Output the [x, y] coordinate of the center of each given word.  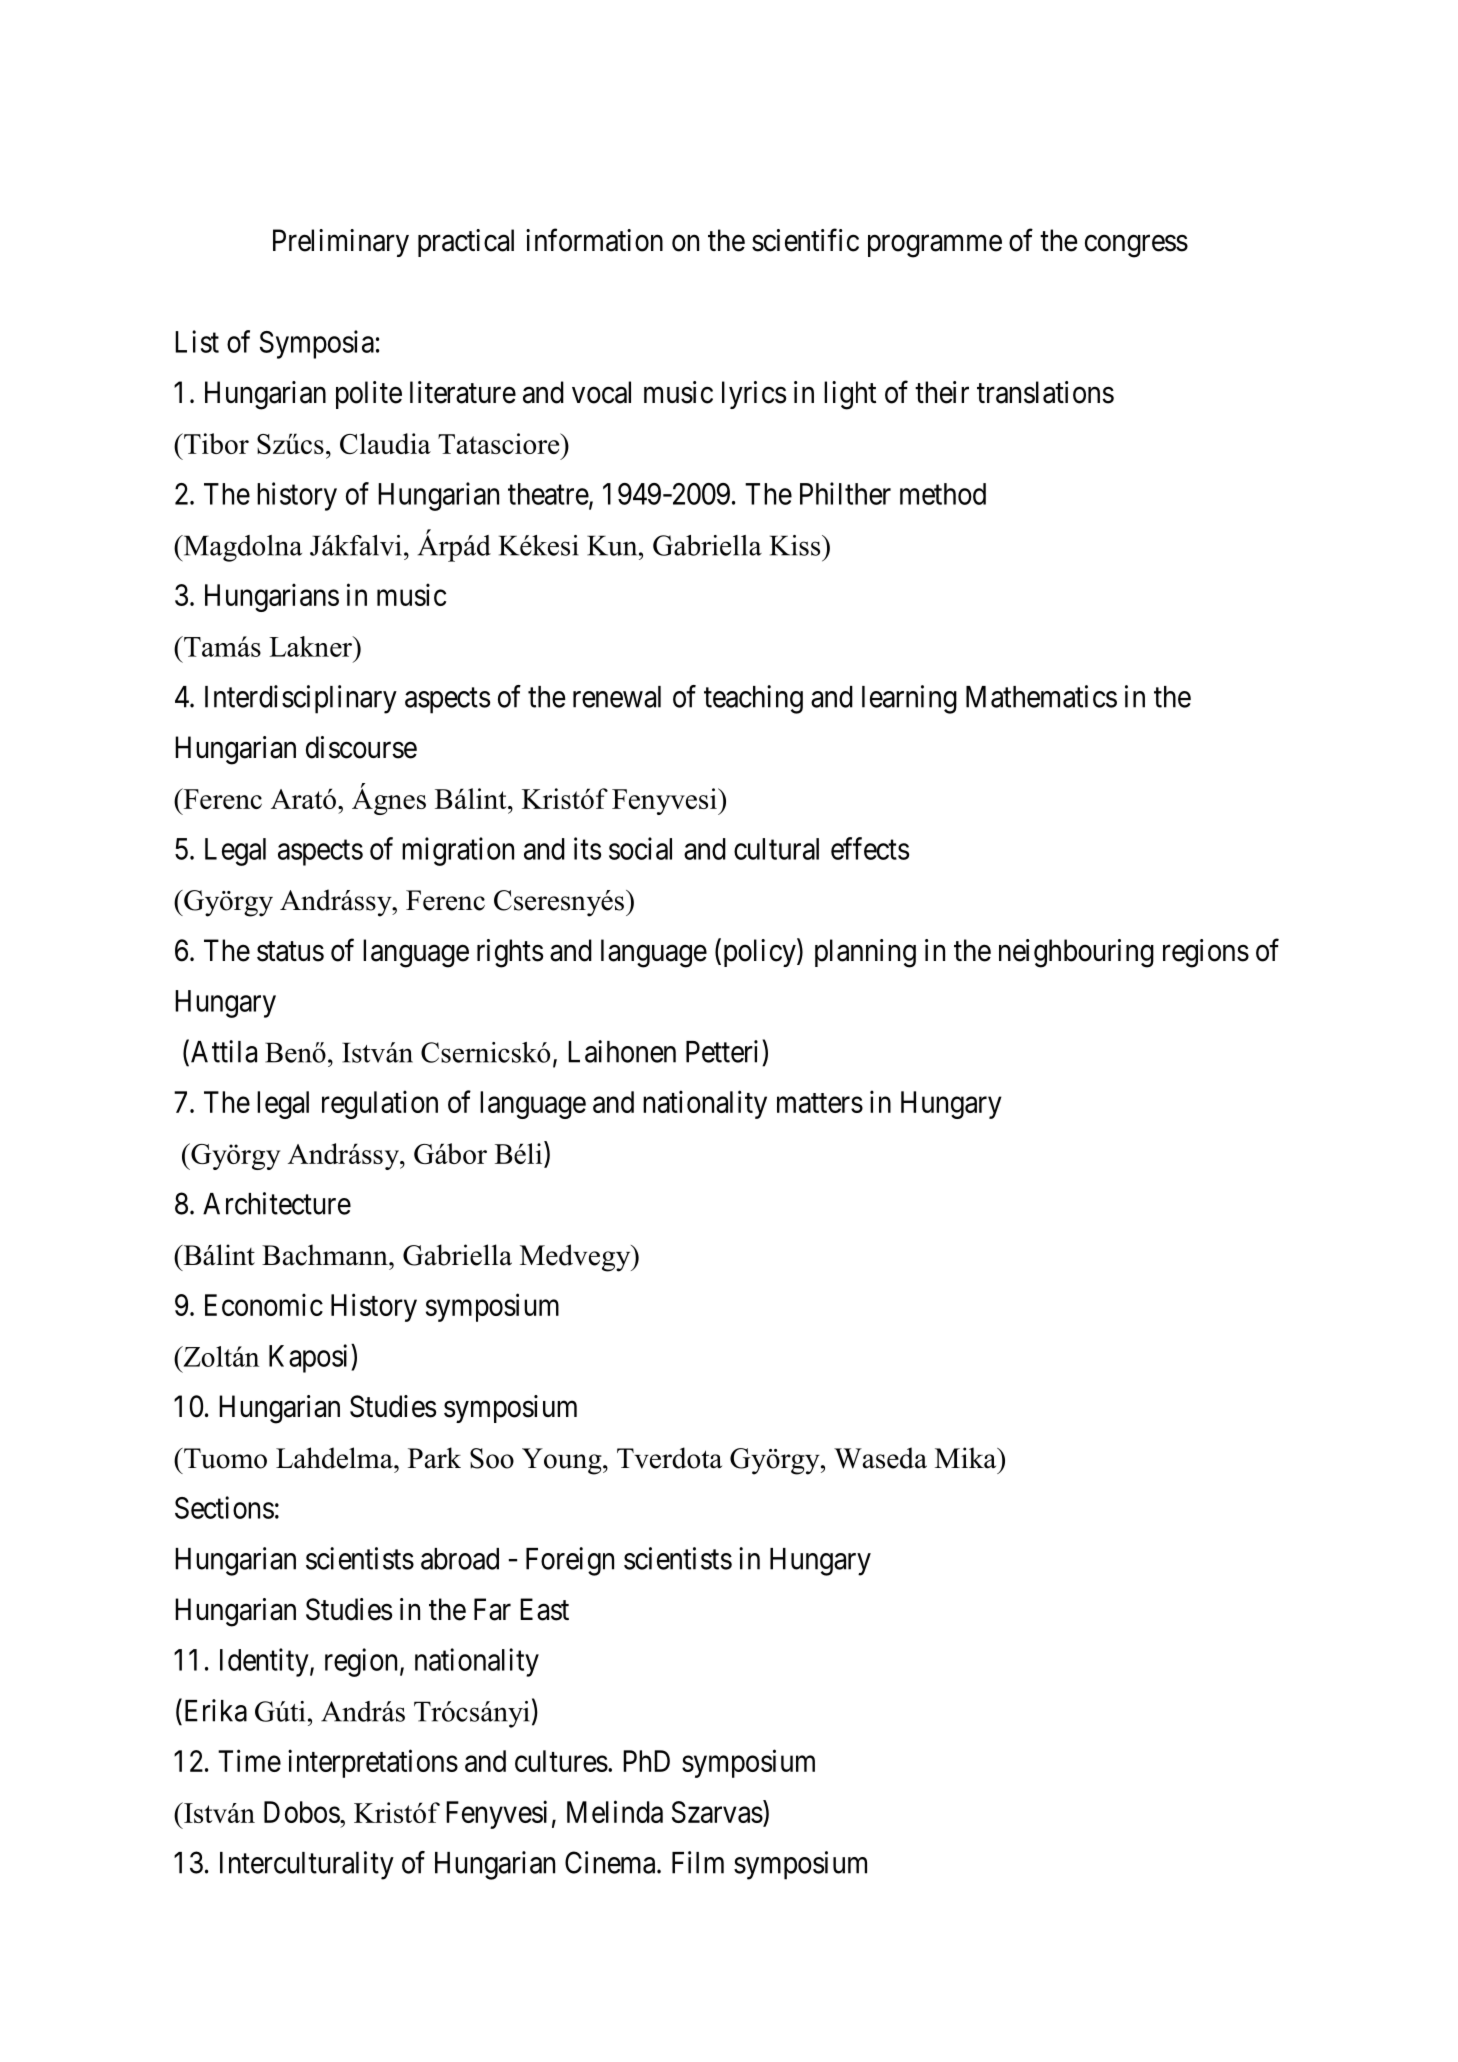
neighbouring [1076, 953]
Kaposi [310, 1358]
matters [820, 1103]
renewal [617, 697]
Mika [967, 1458]
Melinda [615, 1811]
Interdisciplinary [301, 699]
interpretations [373, 1763]
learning [909, 699]
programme [935, 246]
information [594, 240]
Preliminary [341, 243]
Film [698, 1862]
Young [563, 1461]
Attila [224, 1051]
